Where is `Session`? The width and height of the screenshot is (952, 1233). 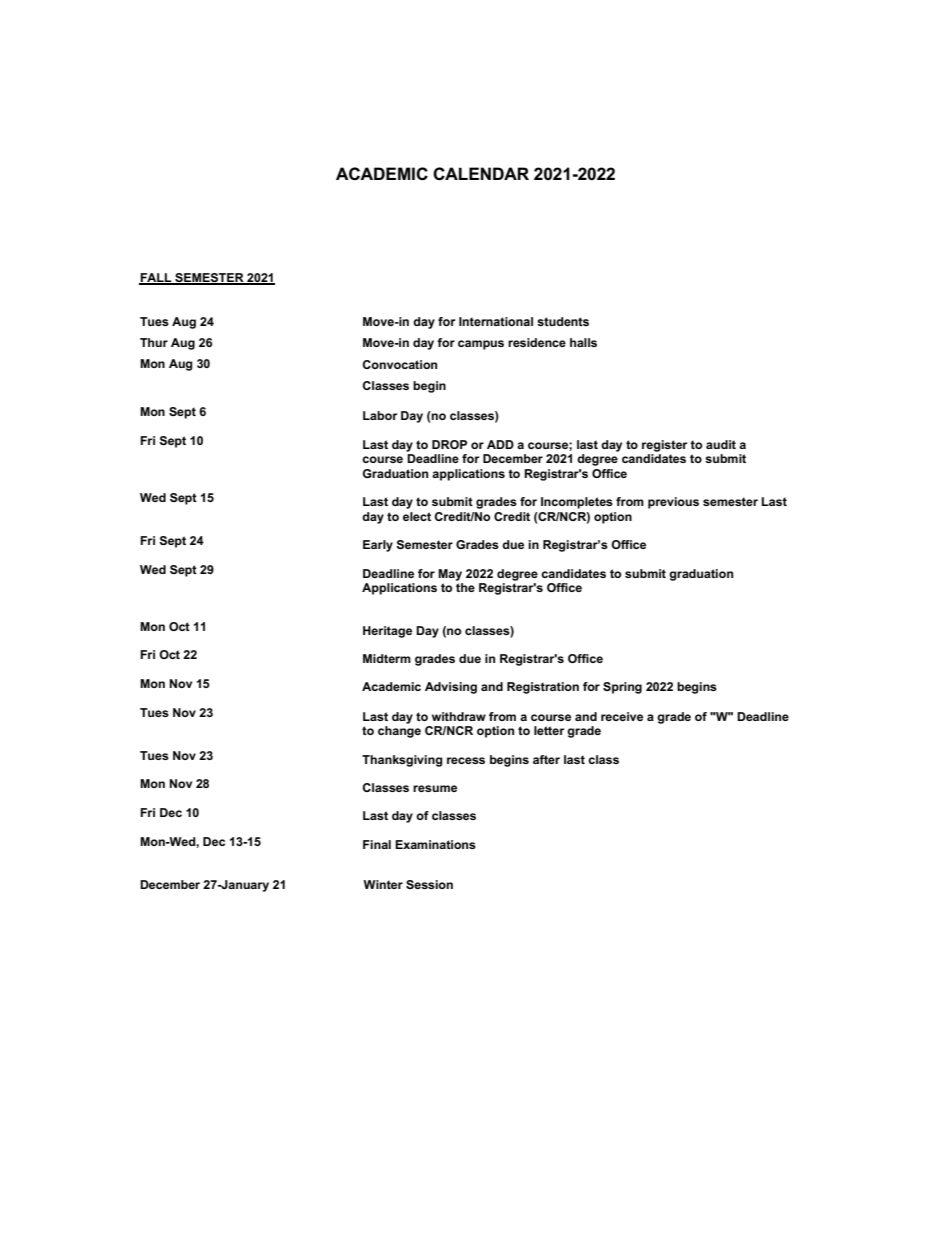
Session is located at coordinates (429, 884).
